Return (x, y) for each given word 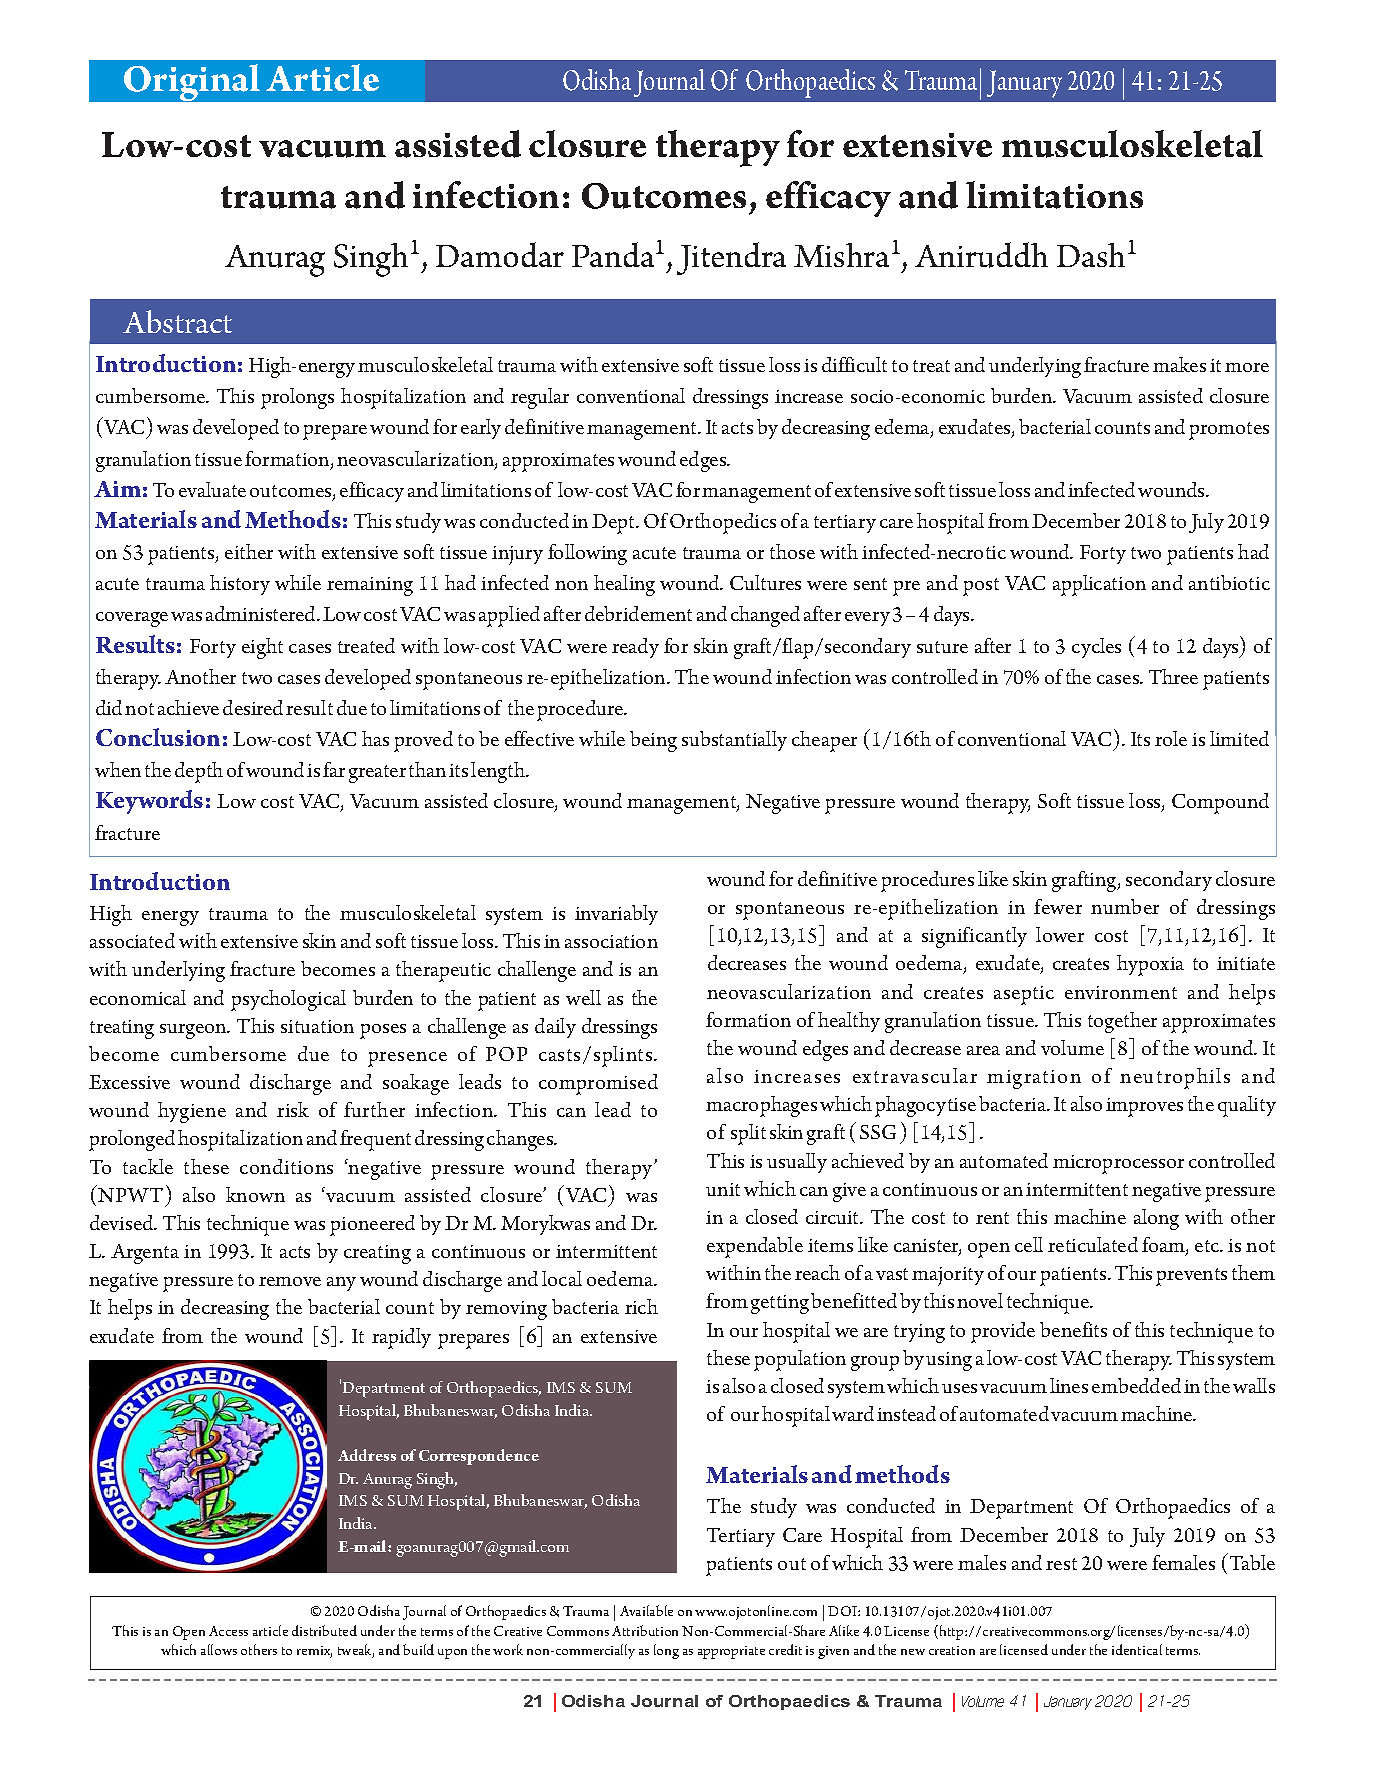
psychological (288, 1000)
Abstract (177, 321)
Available (646, 1610)
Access (228, 1631)
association (611, 941)
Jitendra (731, 258)
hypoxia (1150, 965)
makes (1179, 364)
